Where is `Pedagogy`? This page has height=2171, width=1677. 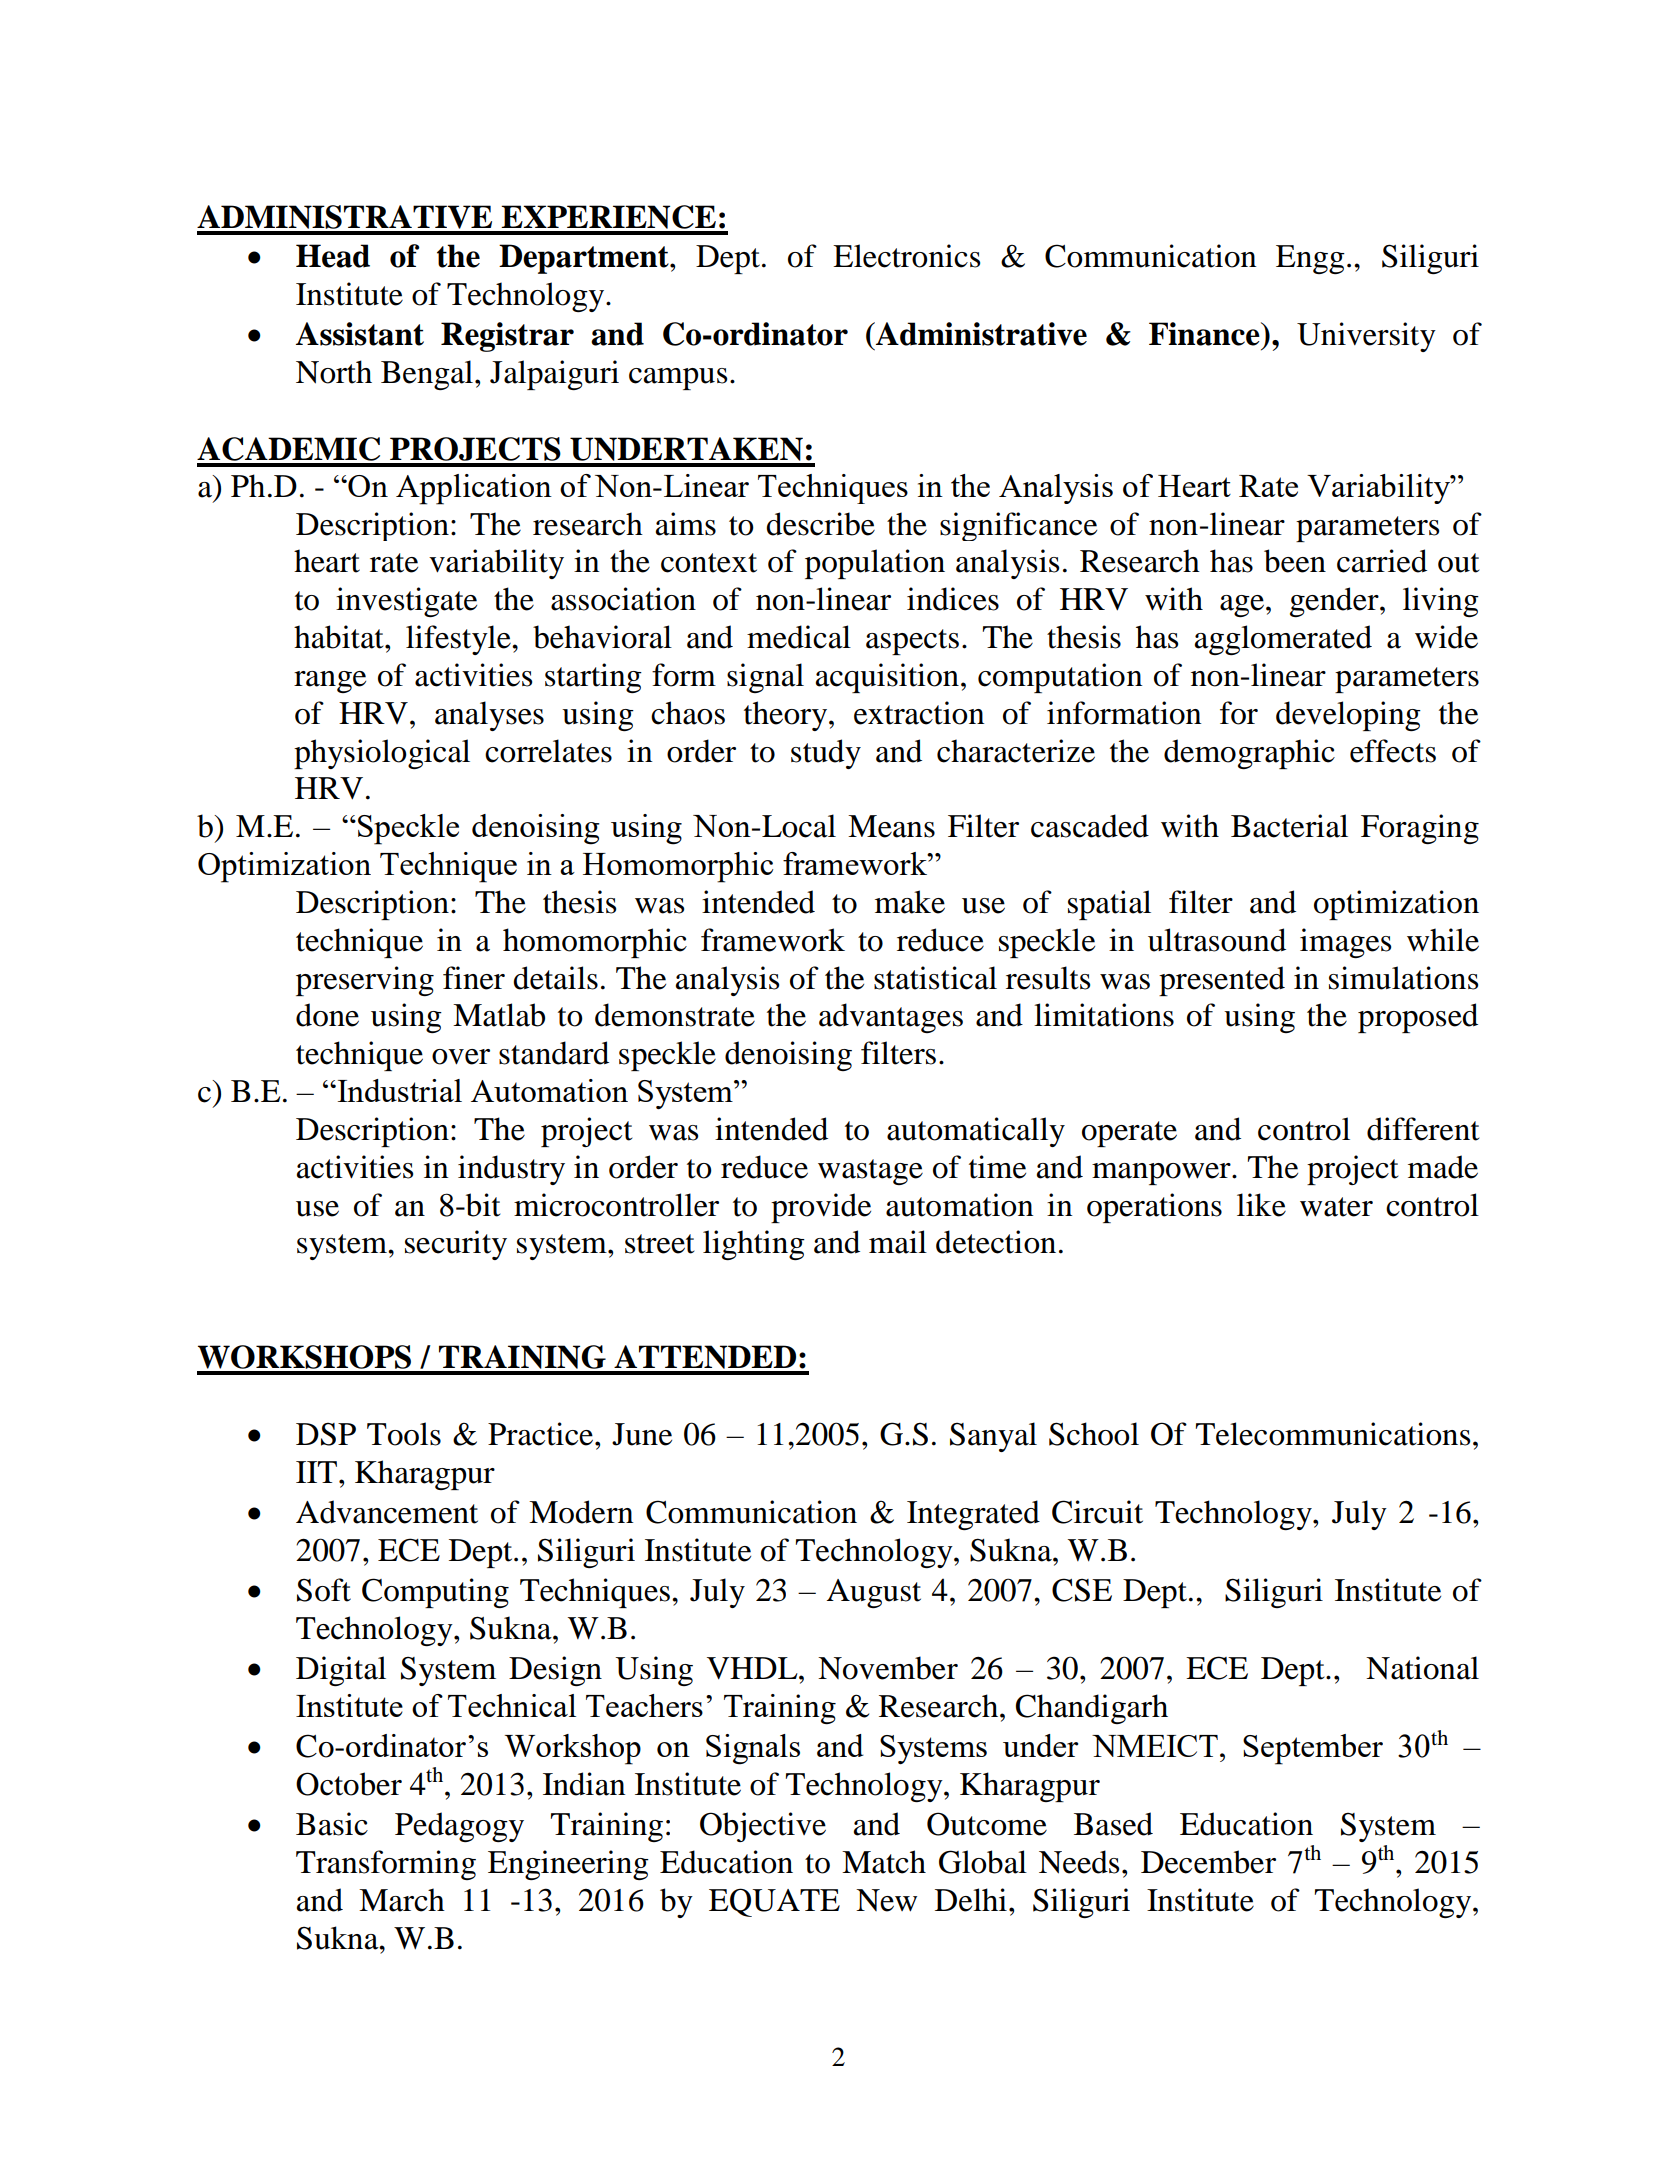
Pedagogy is located at coordinates (459, 1827).
